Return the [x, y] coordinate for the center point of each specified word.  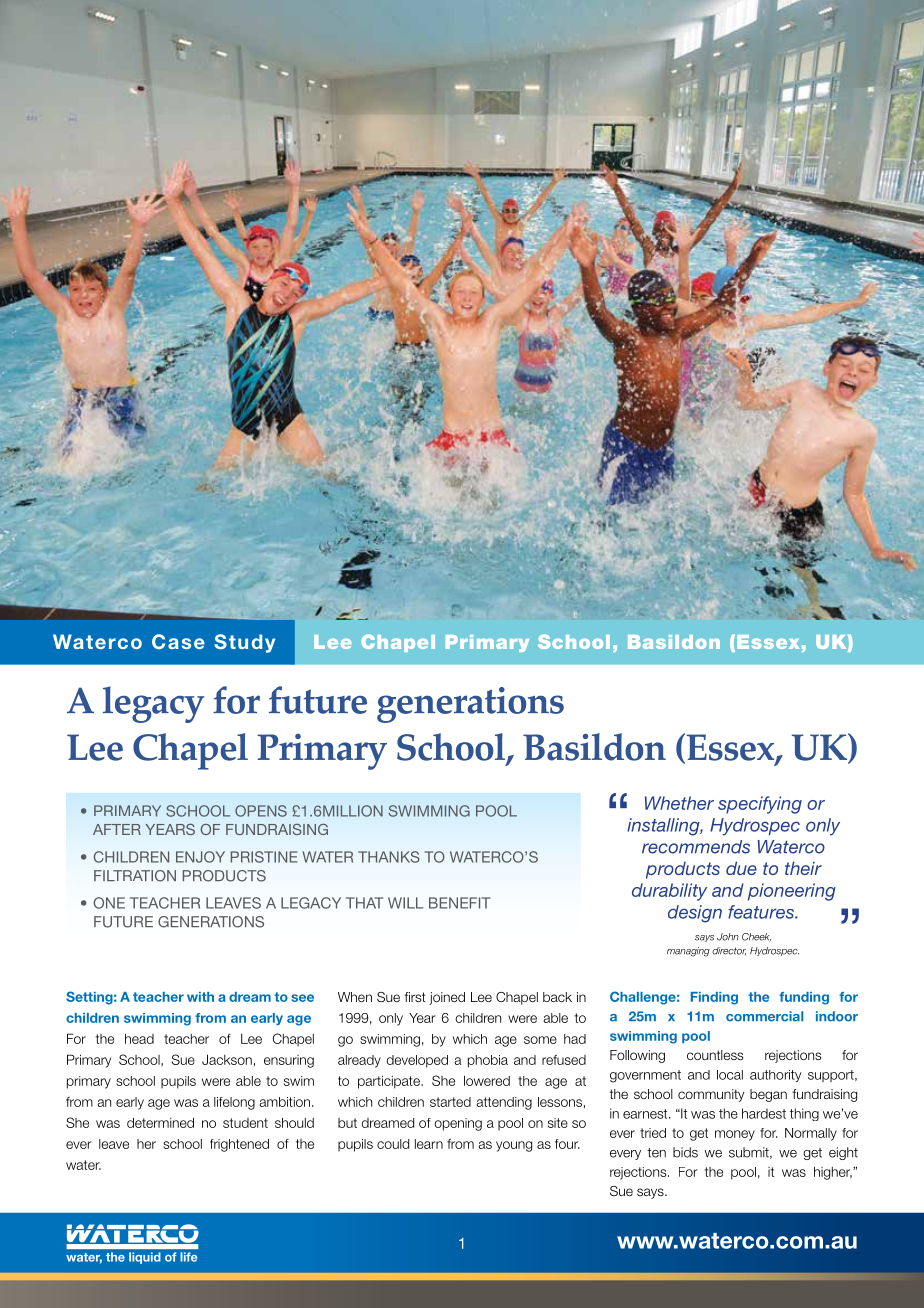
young [514, 1146]
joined [447, 998]
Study [244, 643]
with [200, 997]
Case [178, 641]
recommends [696, 847]
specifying [760, 805]
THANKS [389, 857]
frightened [239, 1145]
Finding [714, 998]
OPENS [261, 811]
